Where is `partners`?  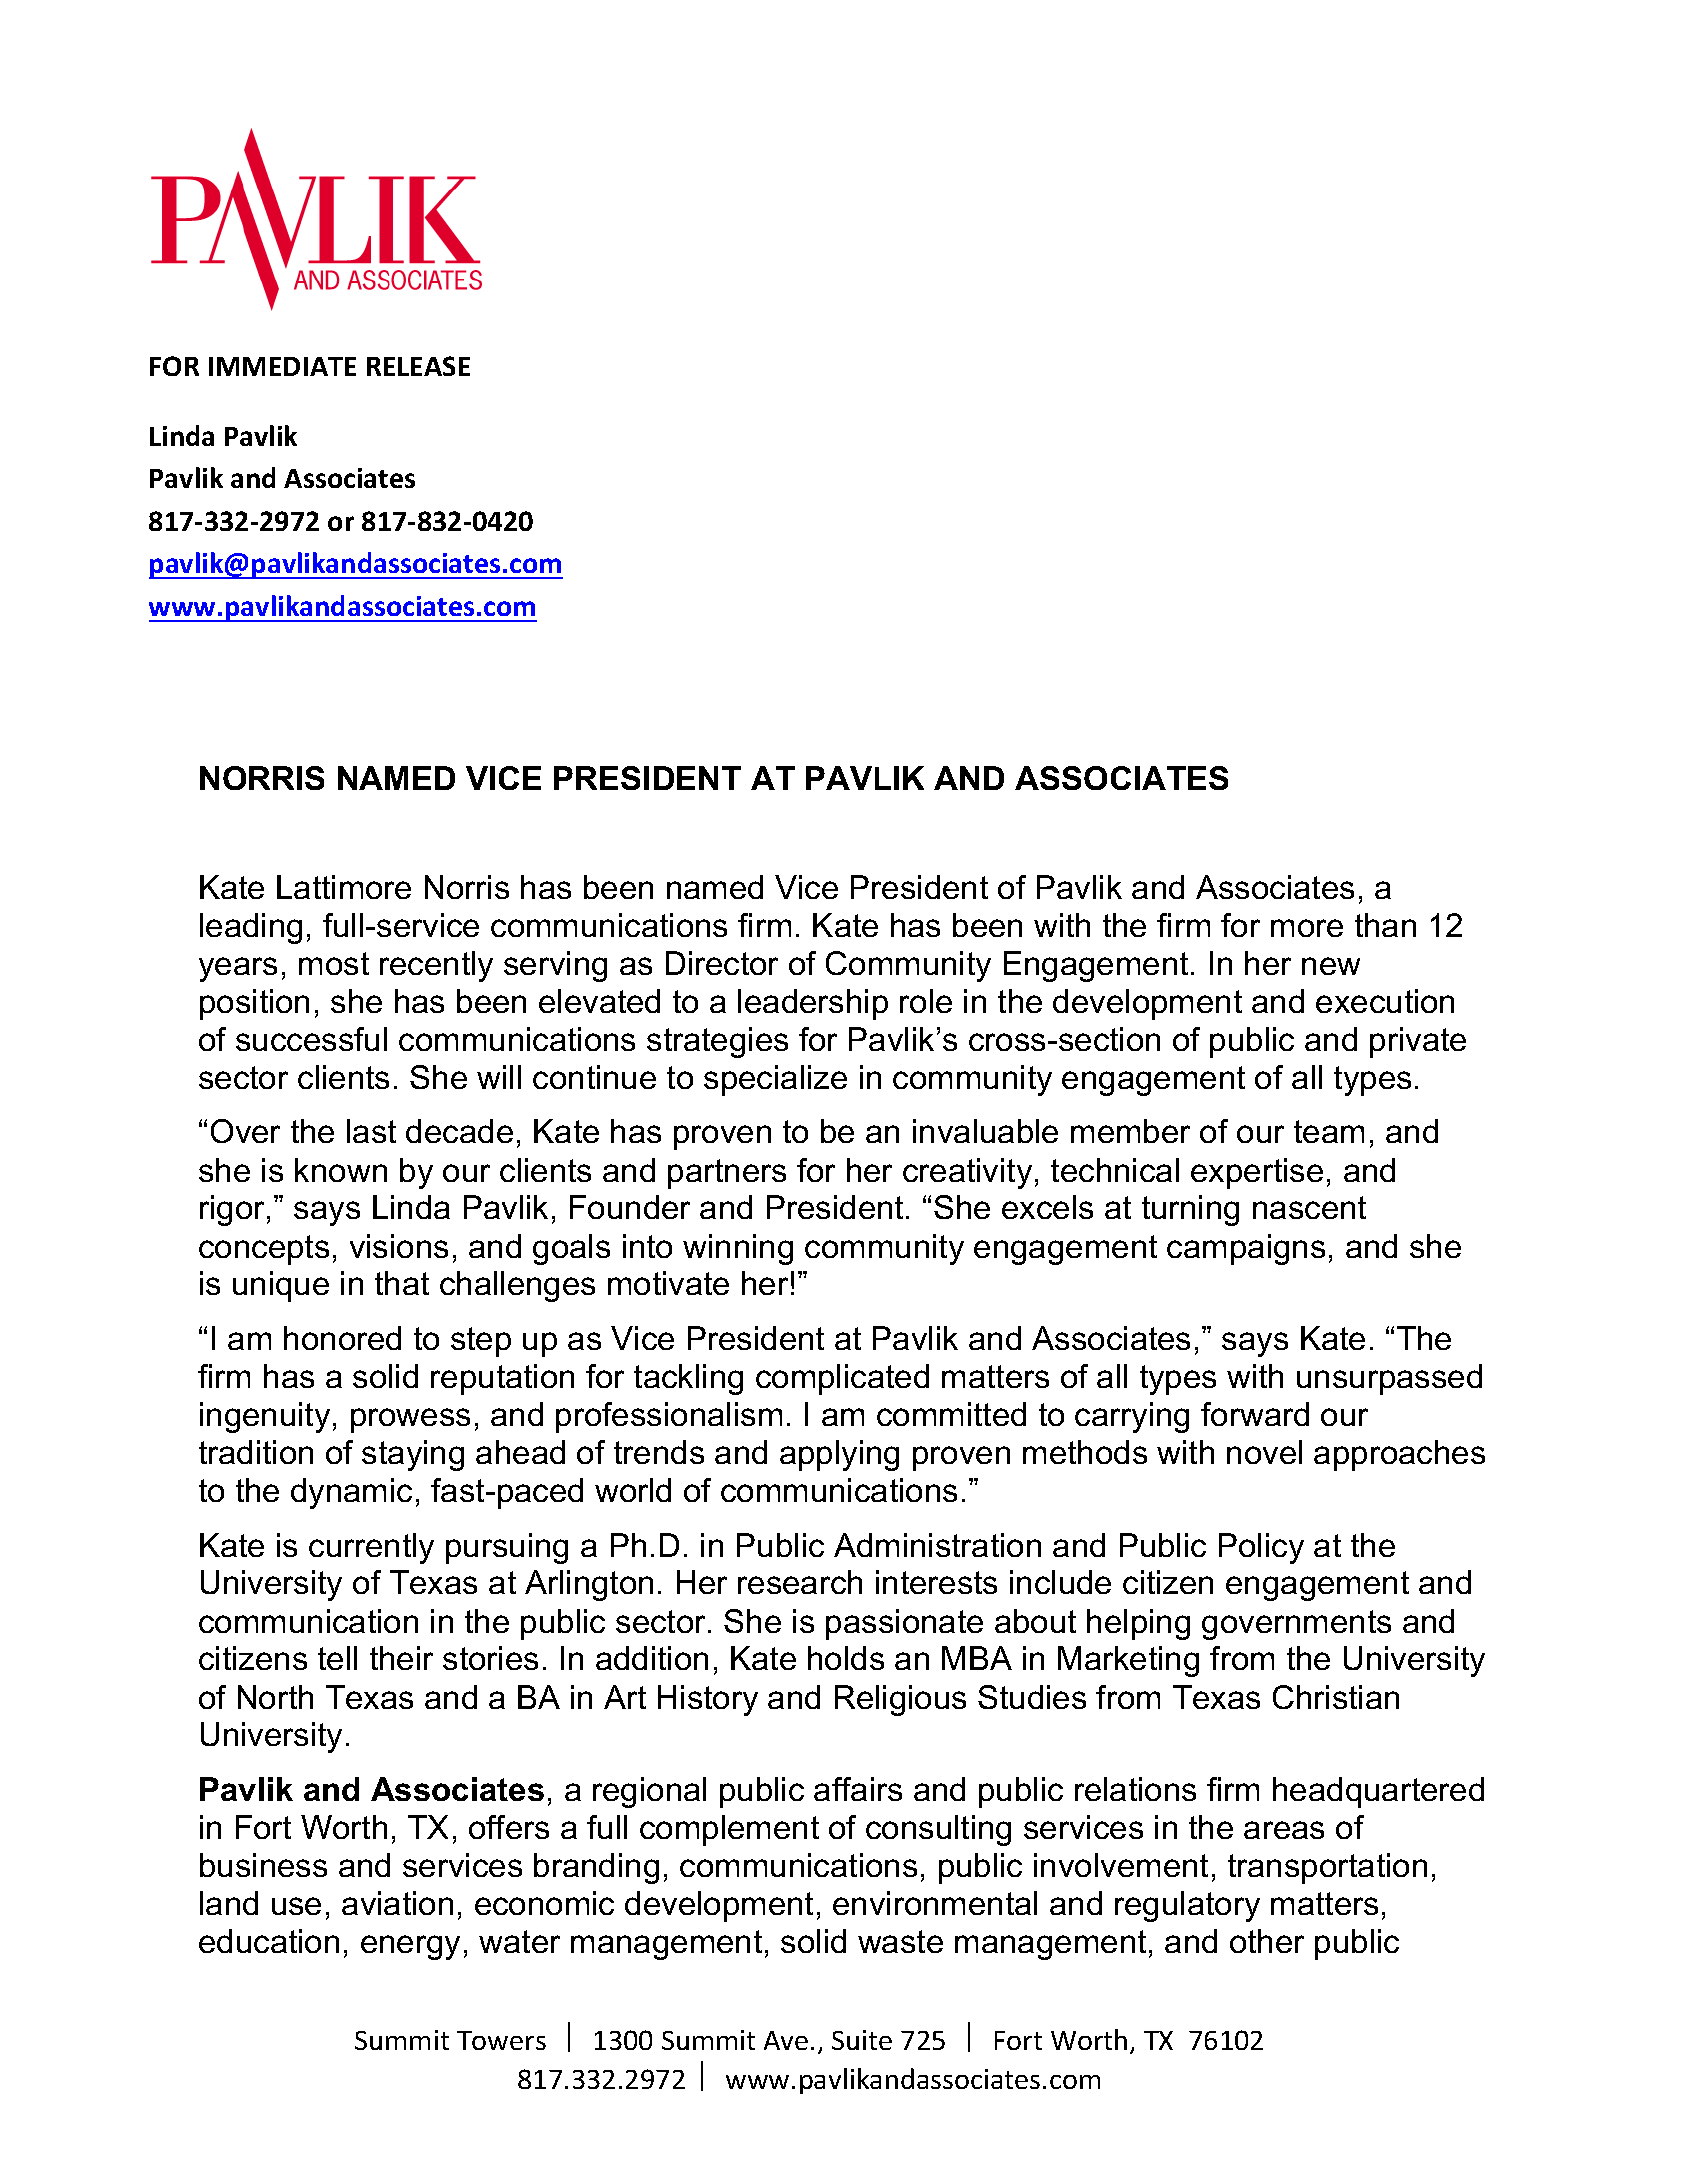 partners is located at coordinates (727, 1174).
